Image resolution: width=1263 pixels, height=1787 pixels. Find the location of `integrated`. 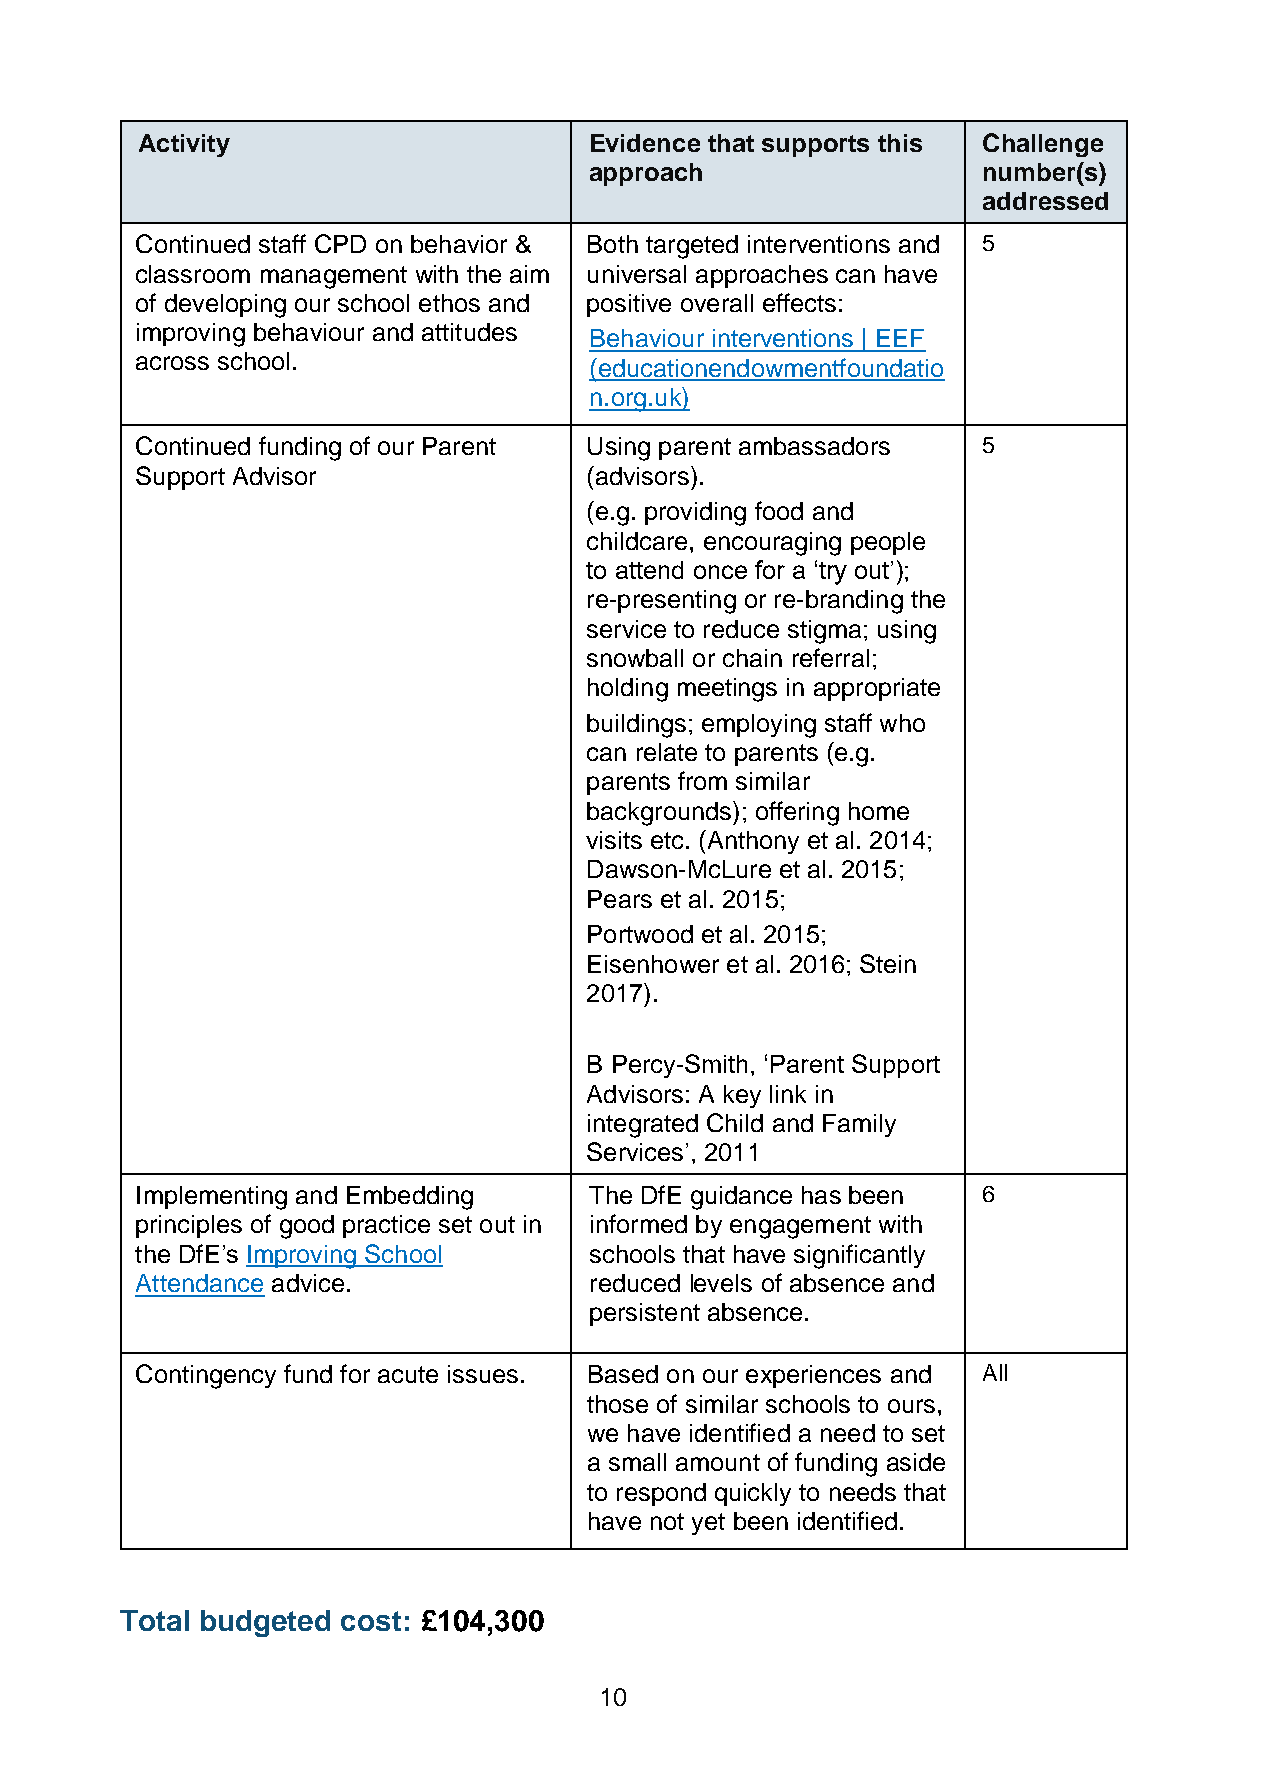

integrated is located at coordinates (643, 1126).
